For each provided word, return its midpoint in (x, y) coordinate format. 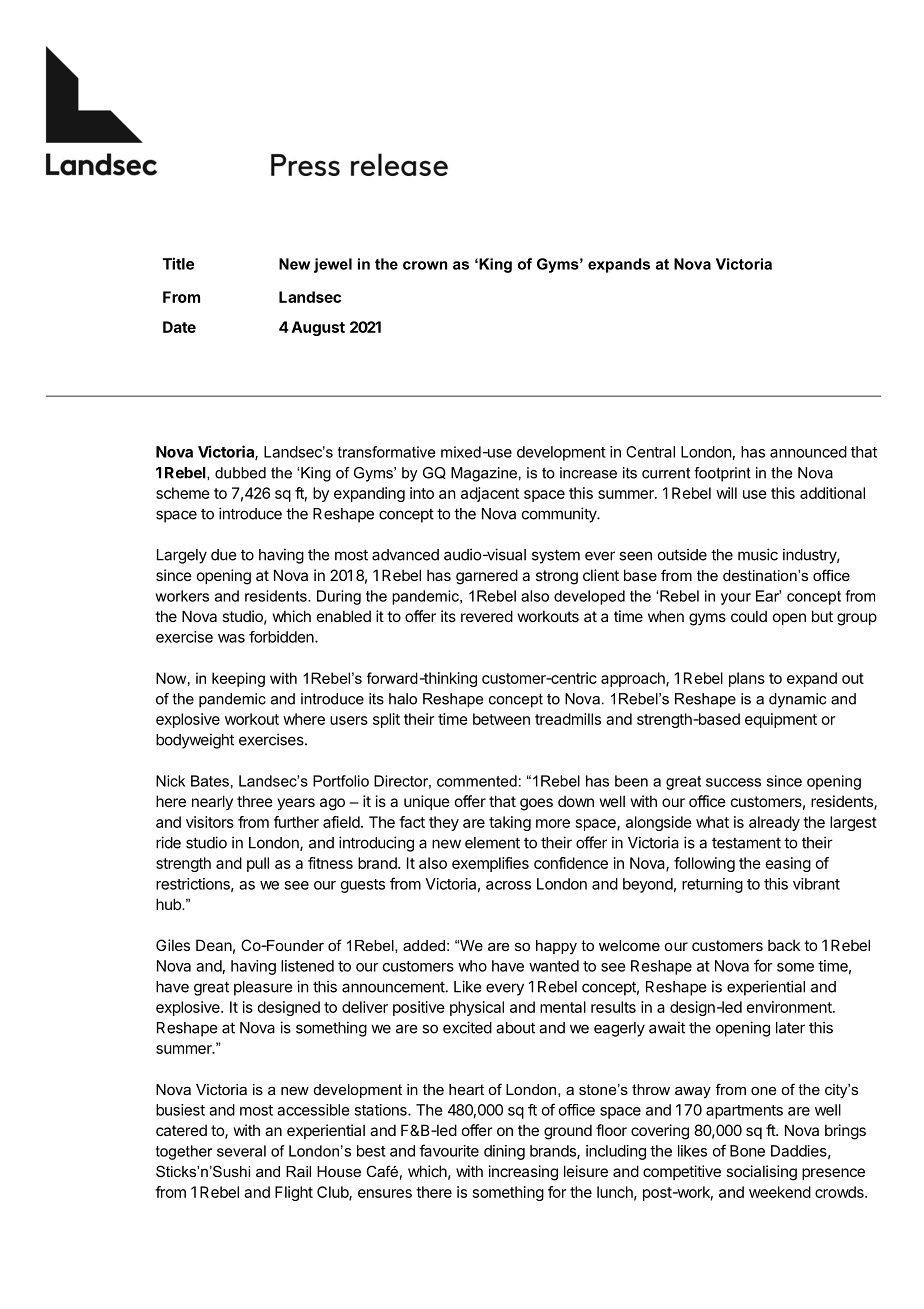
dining (504, 1152)
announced (808, 452)
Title (178, 263)
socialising (761, 1173)
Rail (298, 1171)
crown (425, 265)
